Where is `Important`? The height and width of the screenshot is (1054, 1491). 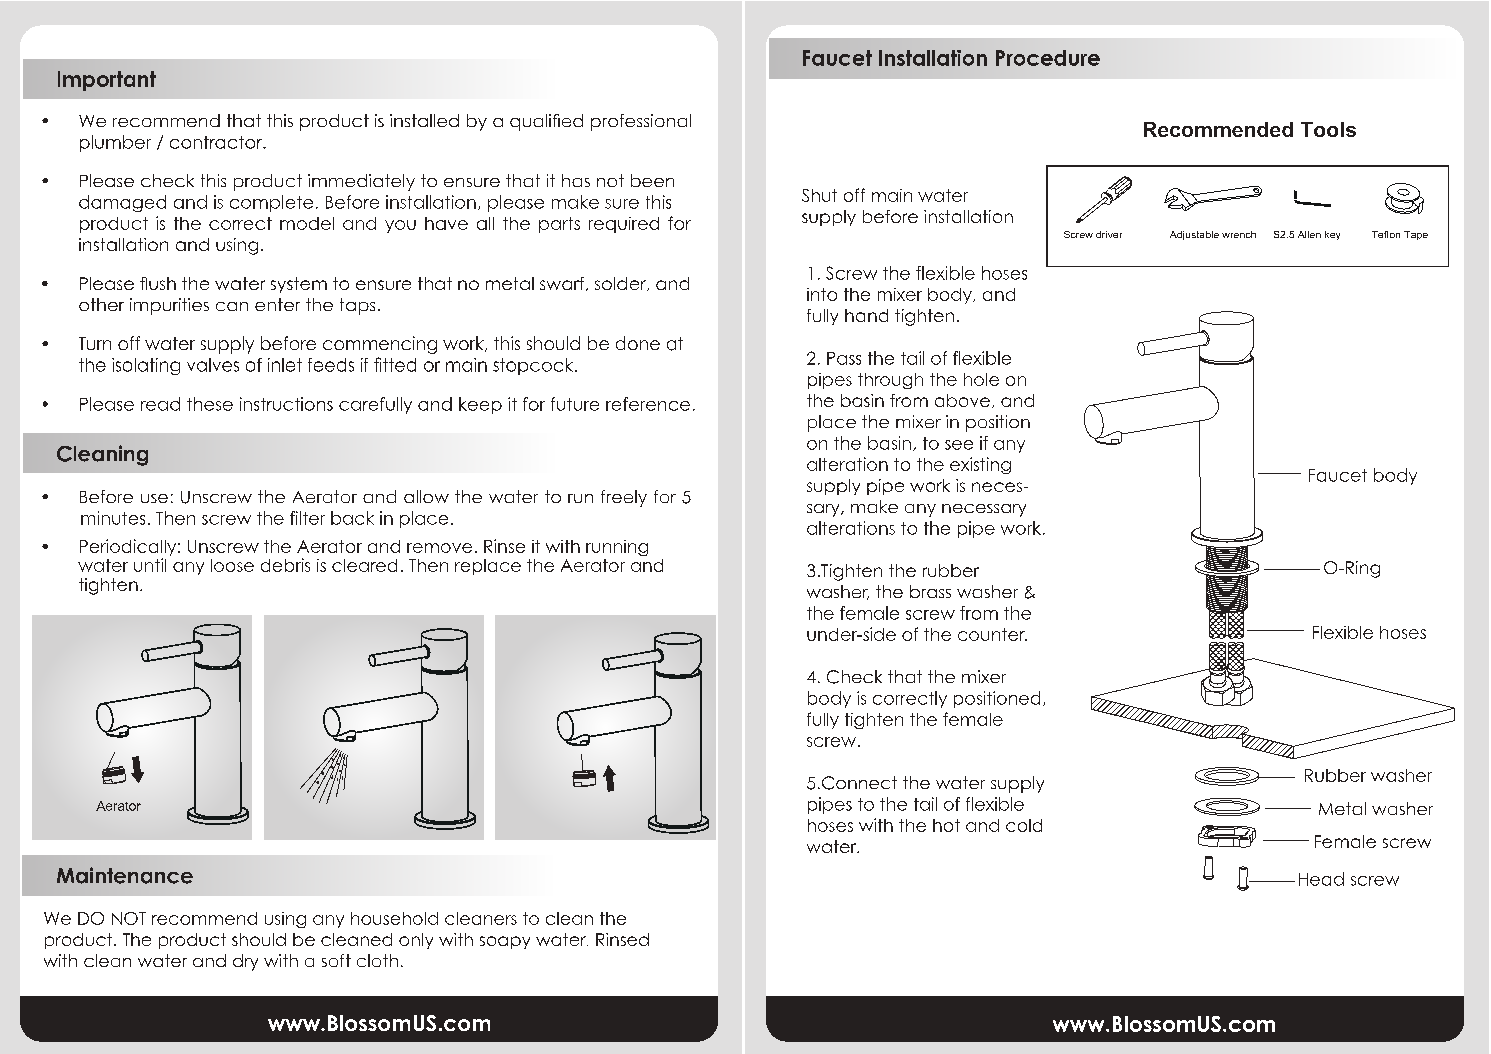 Important is located at coordinates (107, 81).
